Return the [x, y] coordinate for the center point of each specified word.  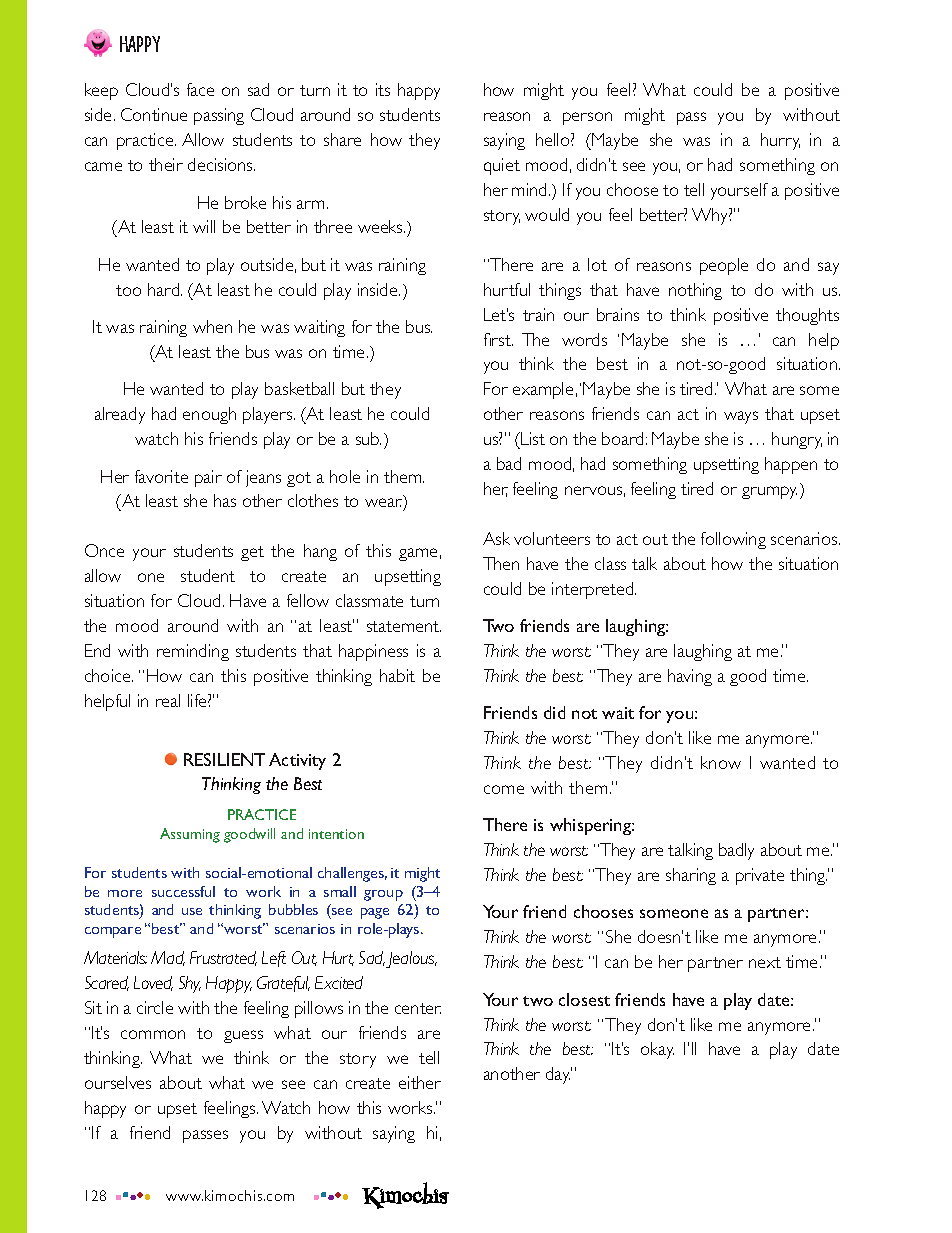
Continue [154, 114]
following [733, 540]
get [252, 553]
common [153, 1034]
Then [501, 563]
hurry [780, 141]
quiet [502, 166]
